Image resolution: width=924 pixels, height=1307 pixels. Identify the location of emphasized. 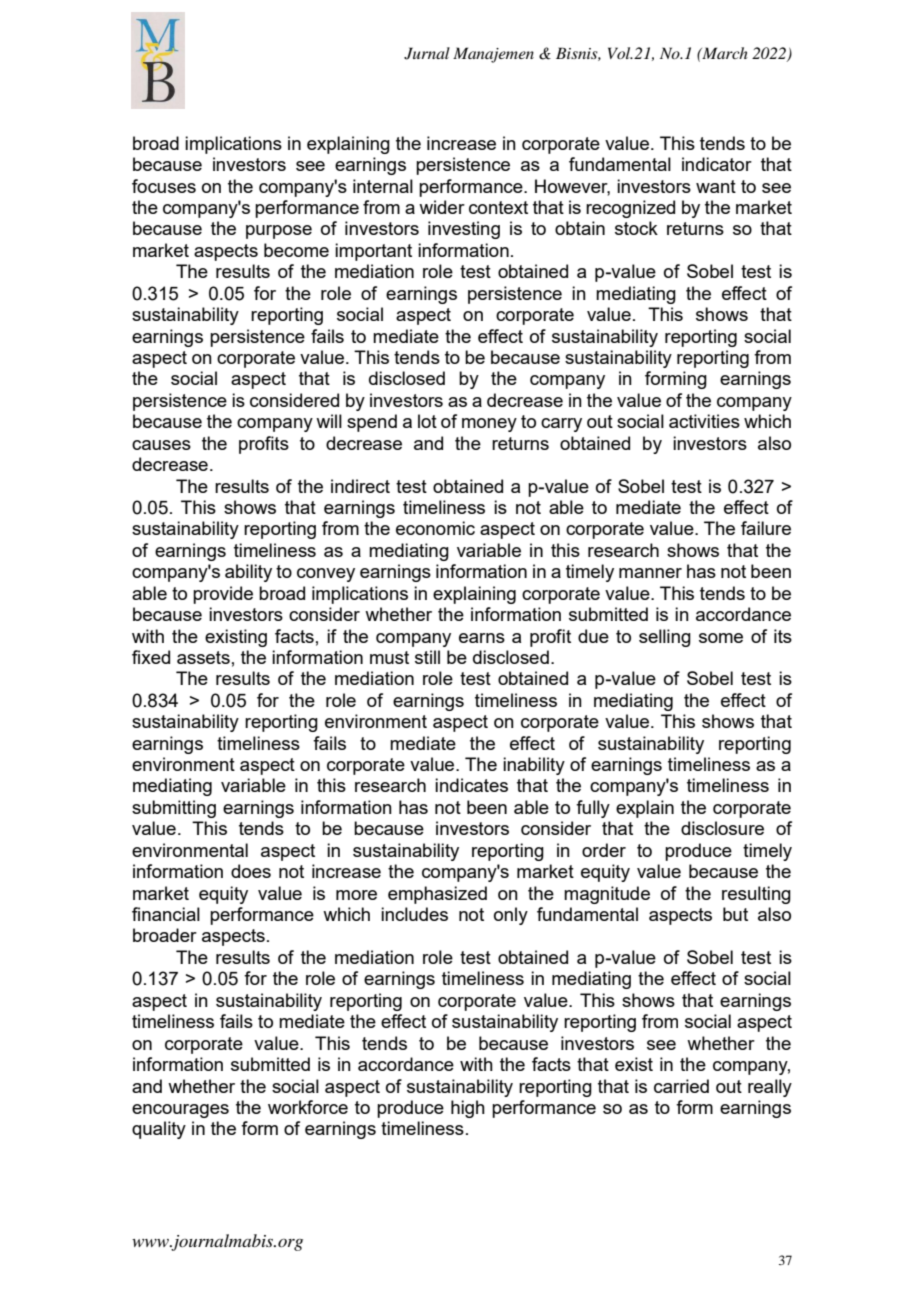
(437, 895).
